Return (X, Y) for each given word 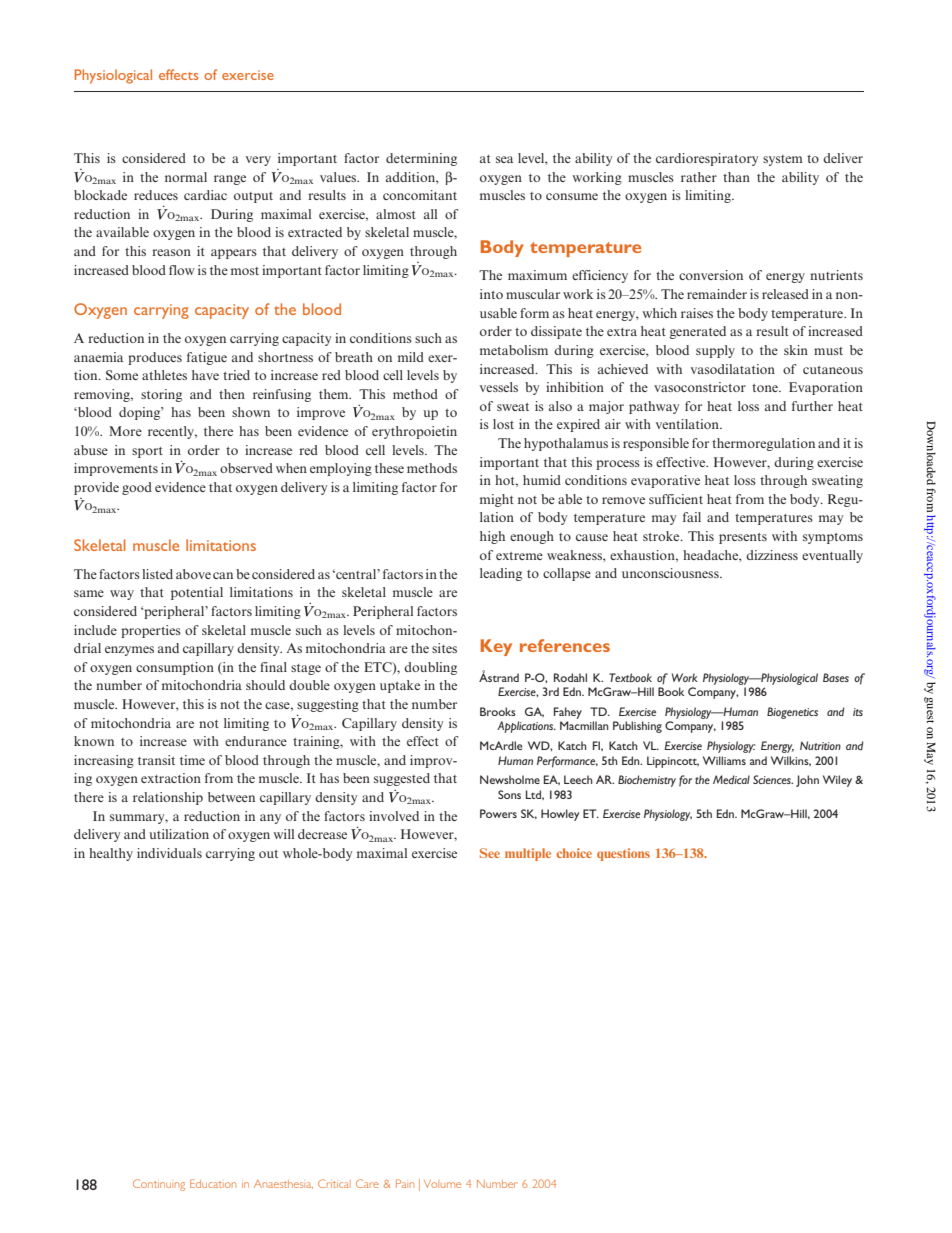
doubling (430, 668)
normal (186, 177)
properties (151, 631)
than (736, 177)
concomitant (420, 195)
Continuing (159, 1185)
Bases (836, 677)
